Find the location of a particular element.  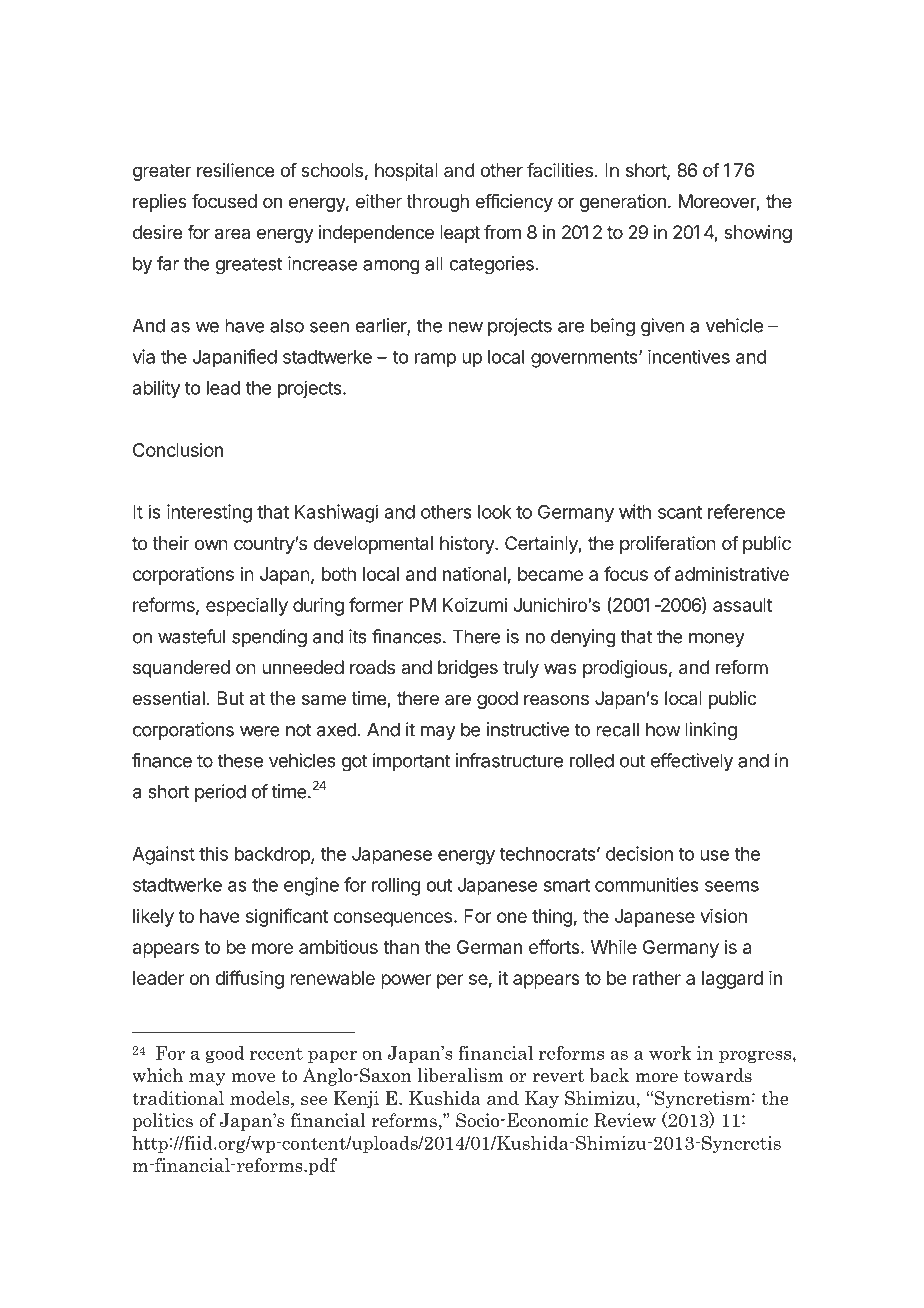

this is located at coordinates (213, 853).
